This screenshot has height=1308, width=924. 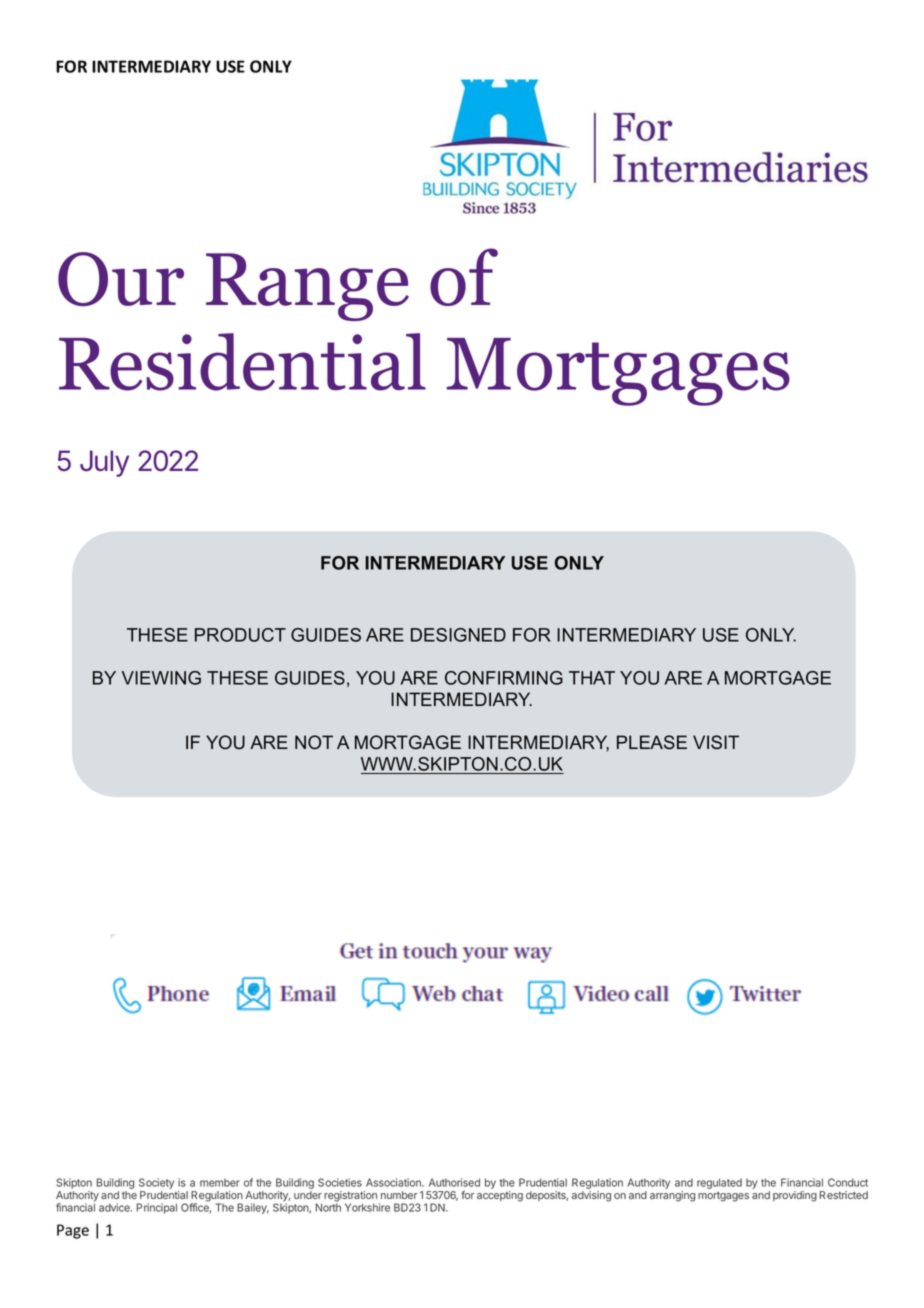 I want to click on DESIGNED, so click(x=458, y=635).
